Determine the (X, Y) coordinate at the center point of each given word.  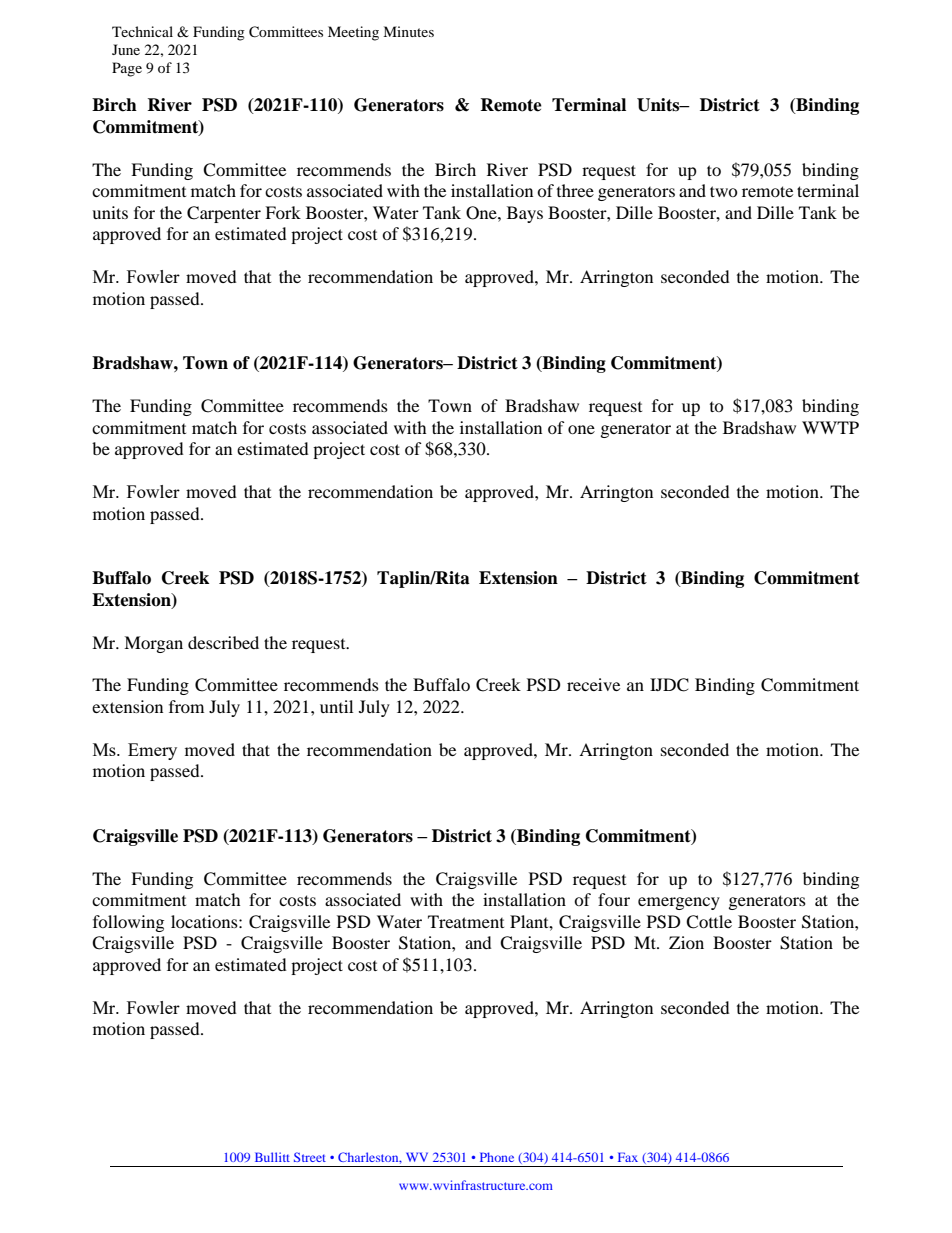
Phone (497, 1157)
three (575, 190)
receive (593, 684)
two (724, 191)
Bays (525, 214)
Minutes (408, 31)
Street (310, 1157)
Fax (628, 1157)
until (336, 706)
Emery (152, 751)
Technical (142, 31)
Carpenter (224, 214)
